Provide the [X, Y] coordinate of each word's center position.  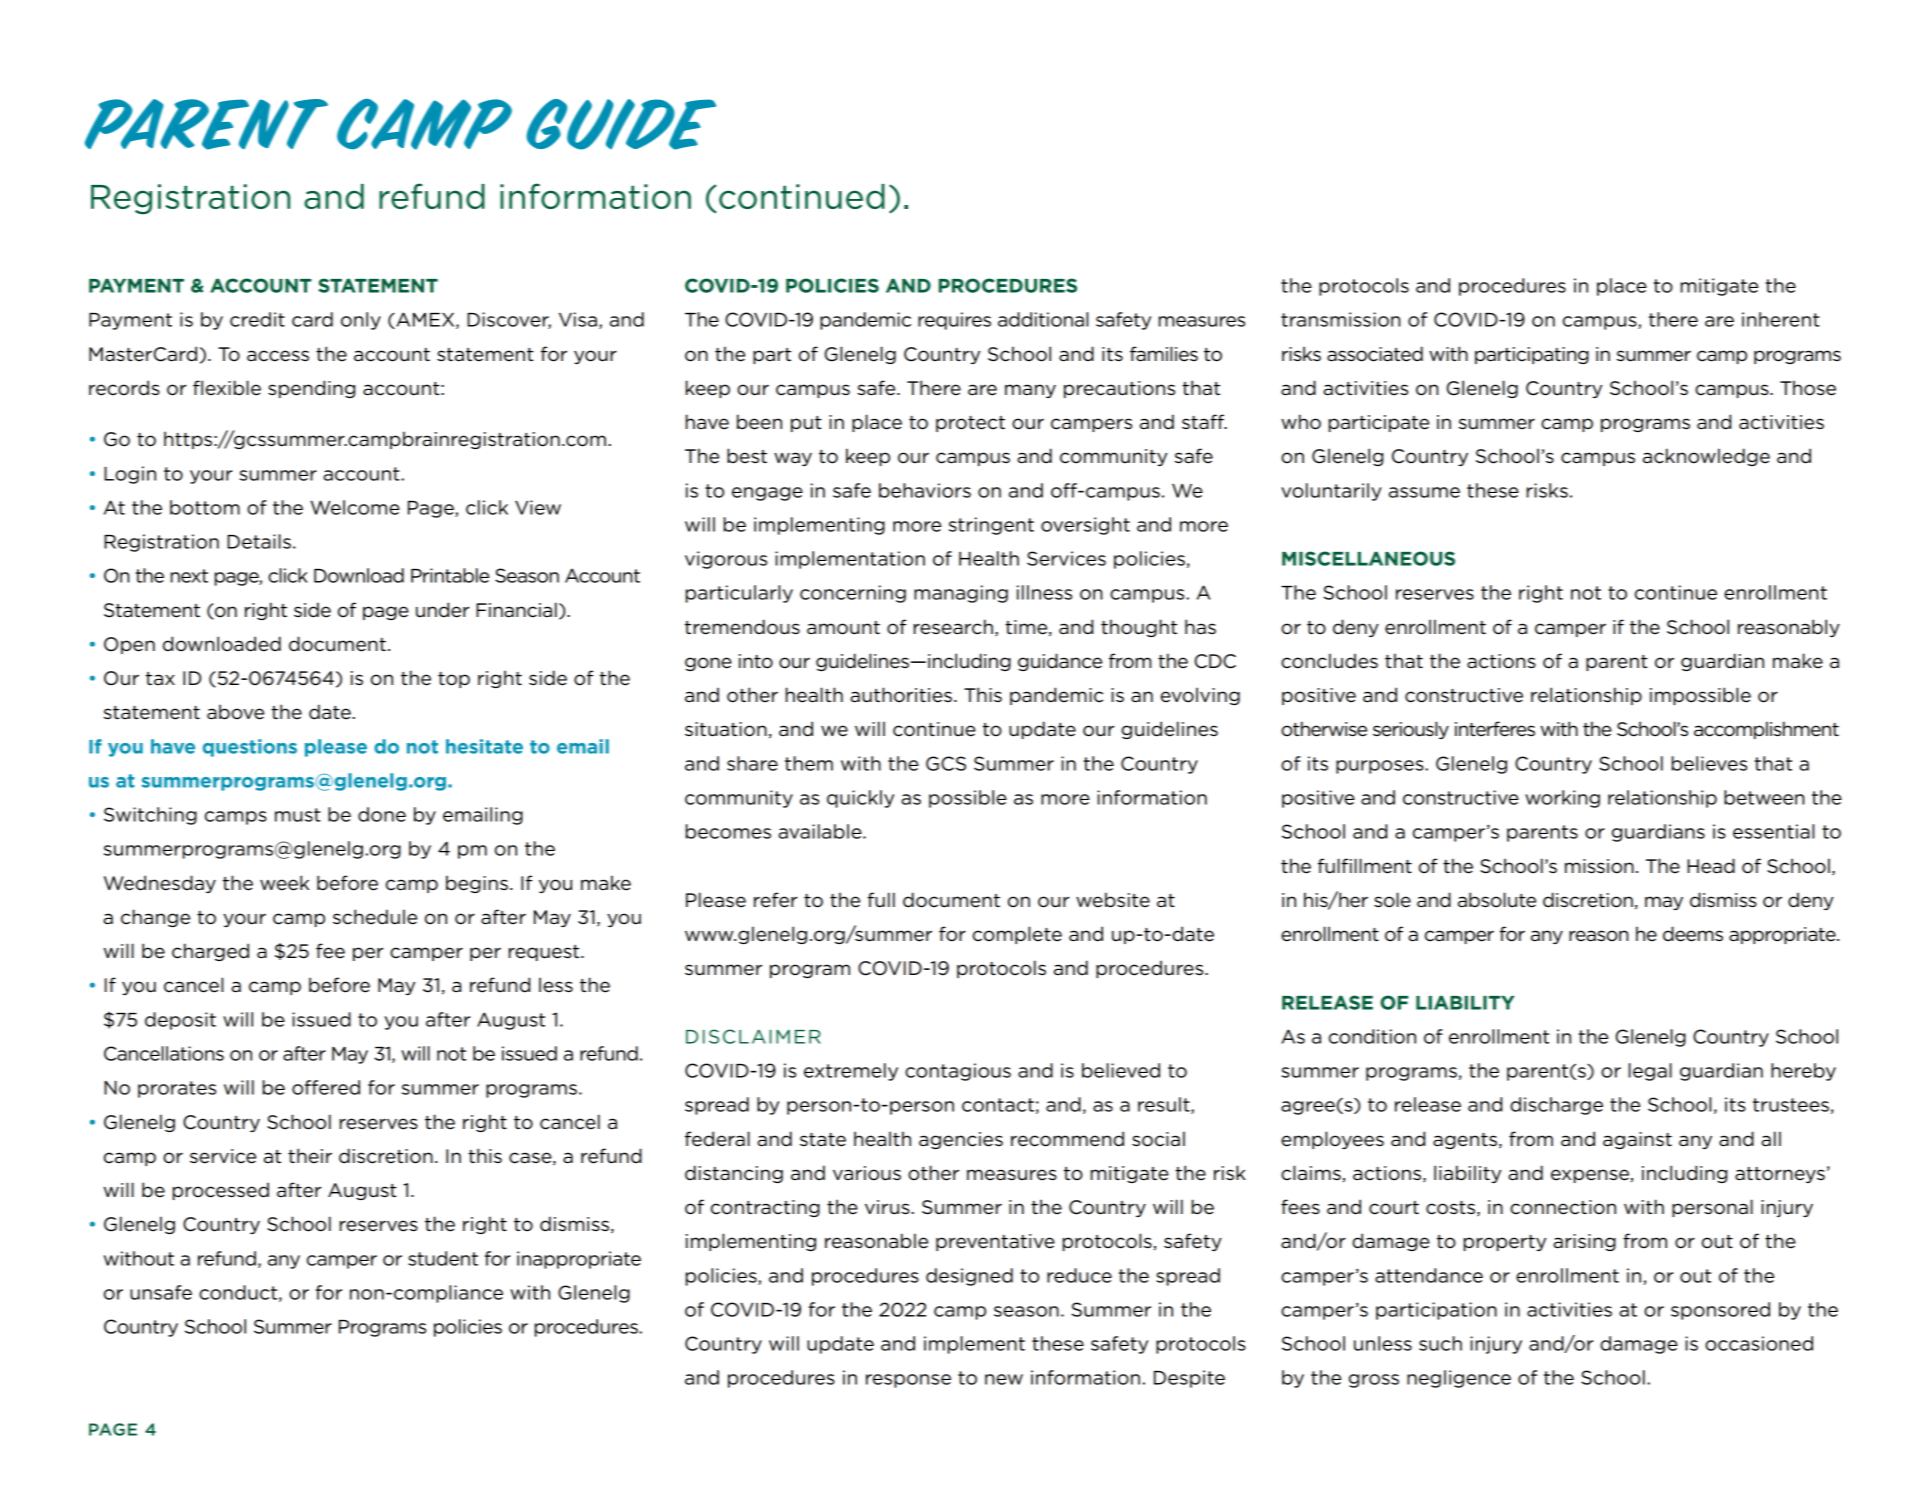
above [235, 712]
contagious [958, 1072]
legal [1650, 1072]
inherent [1781, 319]
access [278, 356]
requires [954, 321]
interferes [1495, 729]
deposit [180, 1021]
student [443, 1258]
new [1004, 1379]
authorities [901, 695]
